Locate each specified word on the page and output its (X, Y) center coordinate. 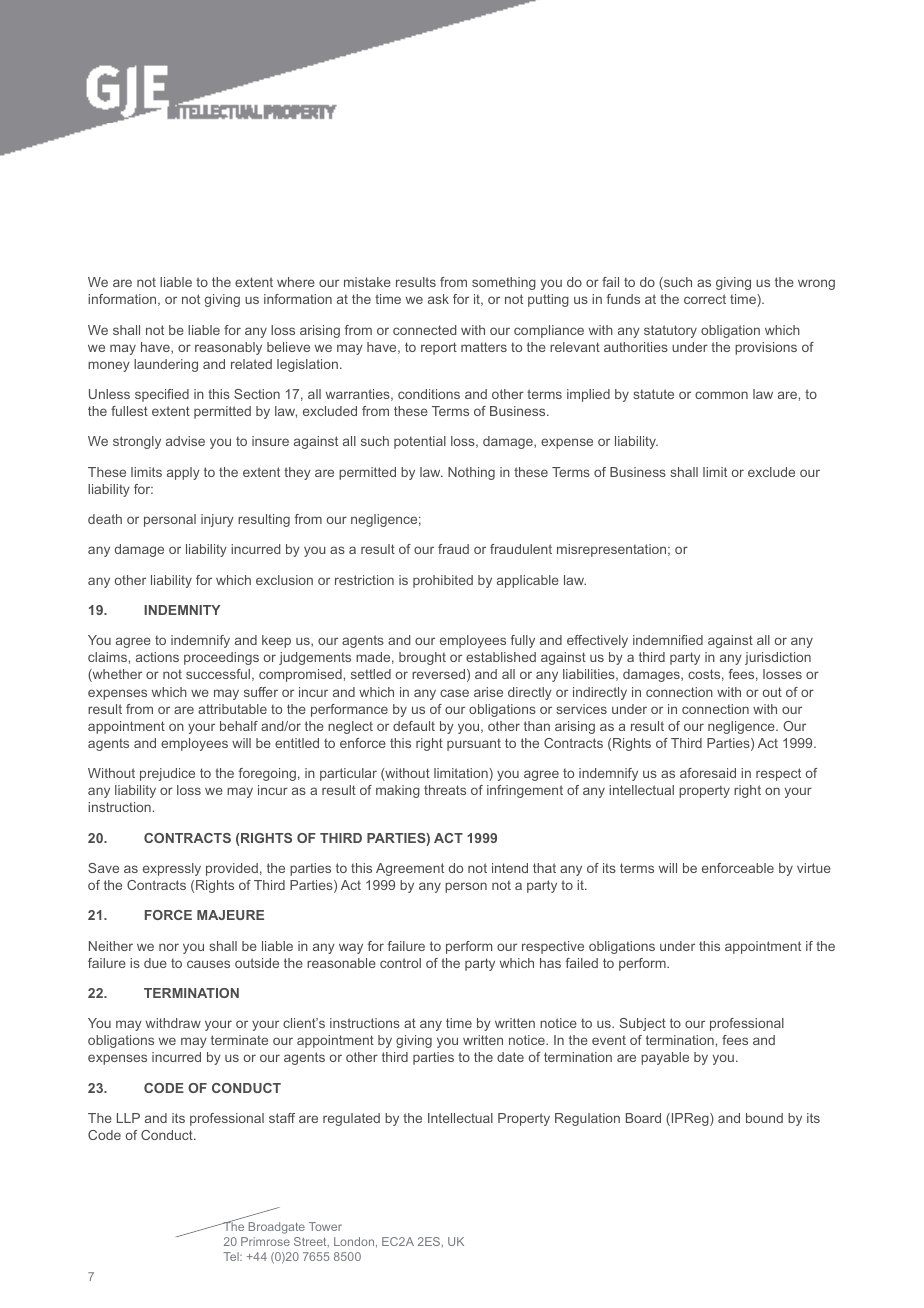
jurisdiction (778, 658)
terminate (239, 1040)
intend (510, 868)
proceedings (221, 658)
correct (705, 299)
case (454, 693)
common (721, 395)
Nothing (471, 473)
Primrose (265, 1241)
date (510, 1057)
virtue (814, 868)
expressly (172, 869)
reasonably (228, 348)
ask (438, 299)
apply (183, 473)
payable (665, 1058)
